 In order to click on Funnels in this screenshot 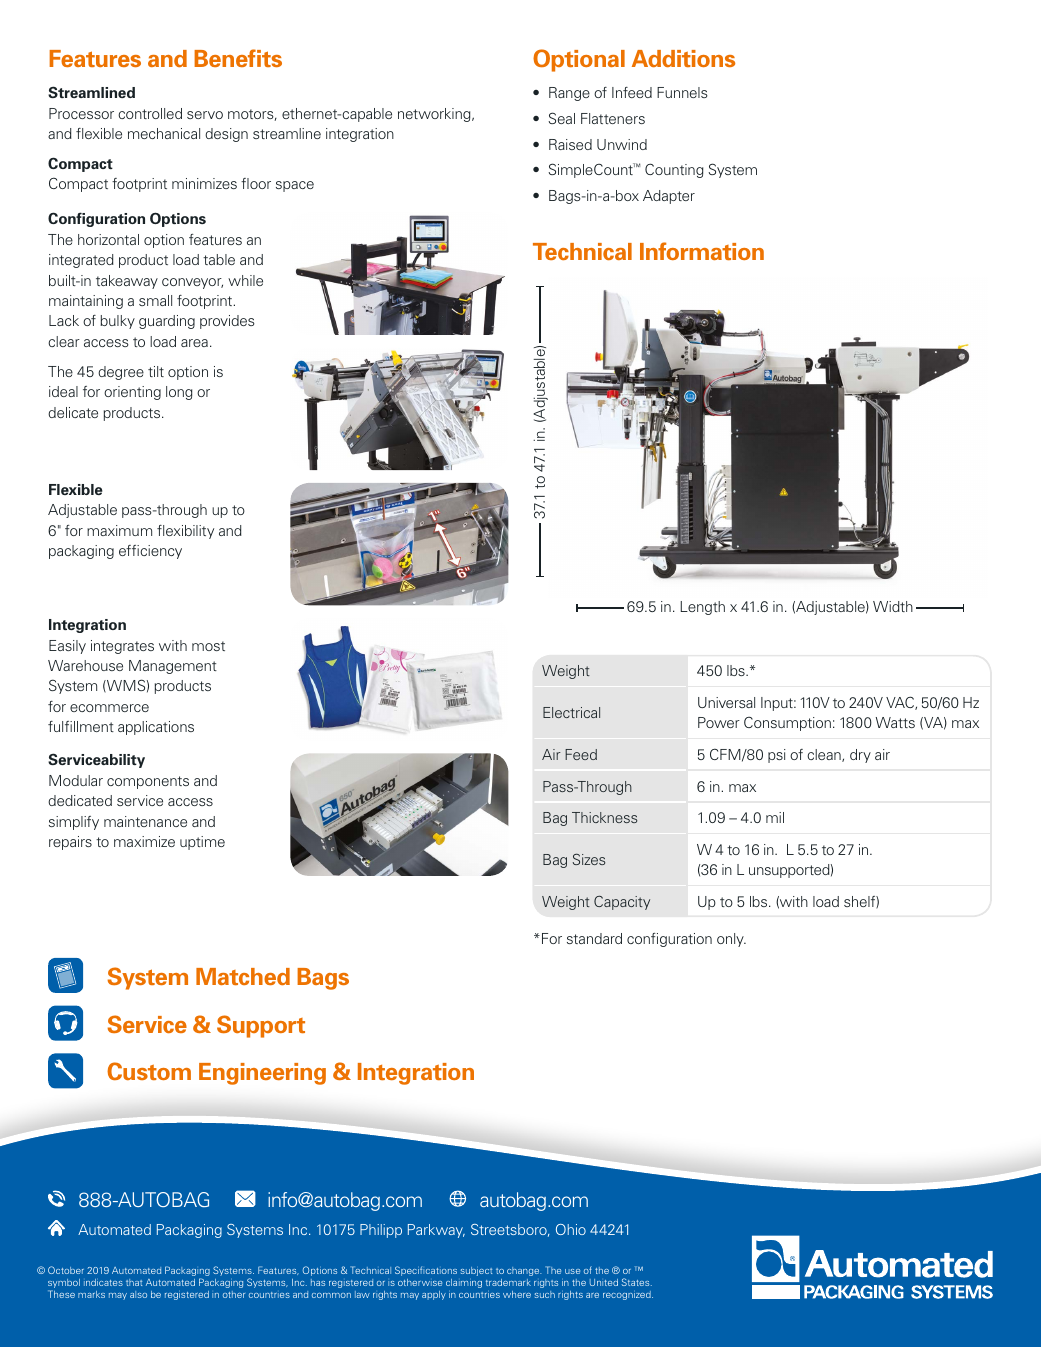, I will do `click(682, 92)`.
